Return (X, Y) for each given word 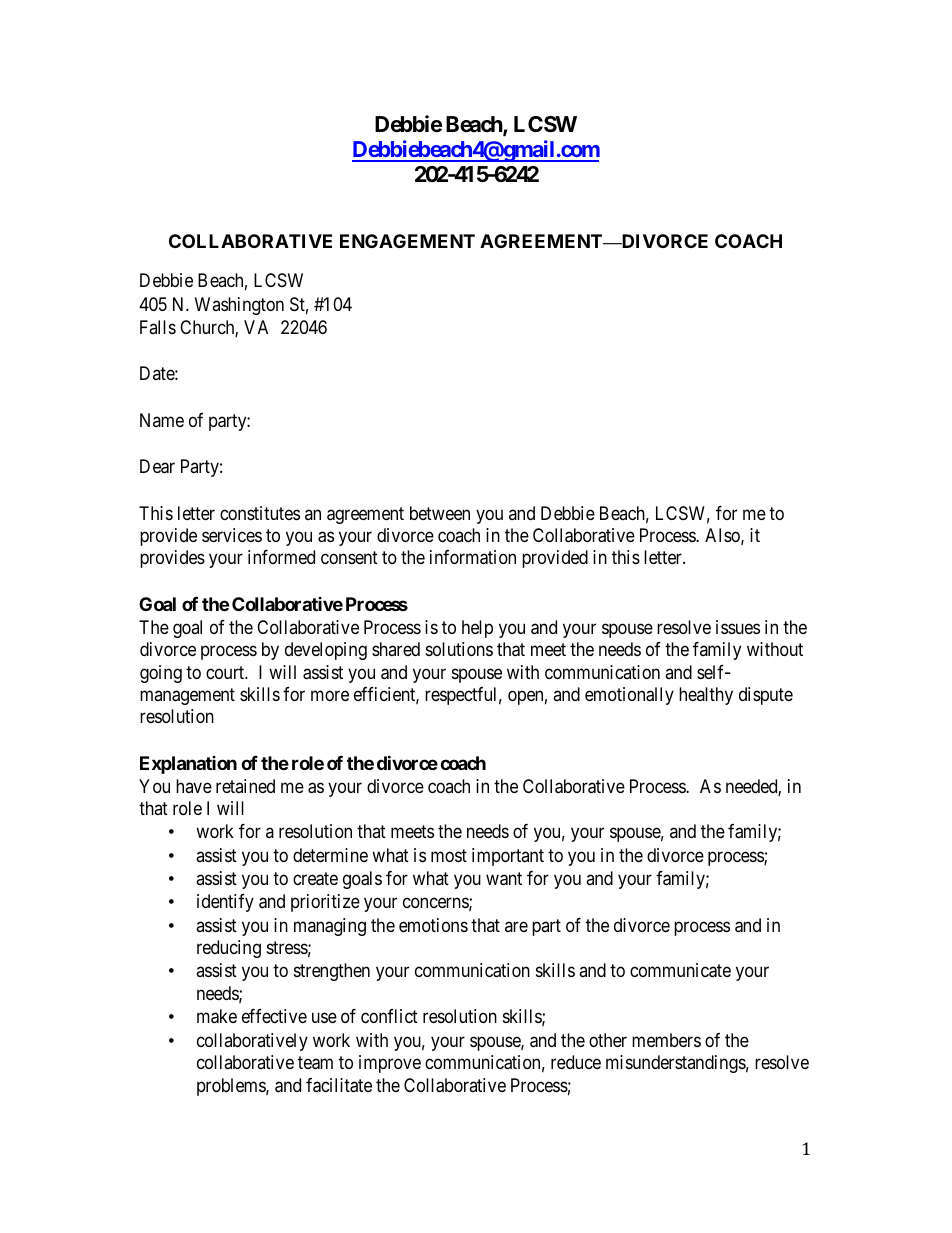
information (473, 557)
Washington (239, 306)
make (217, 1016)
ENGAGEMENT (407, 241)
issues (738, 627)
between (440, 513)
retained (245, 786)
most (449, 855)
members (666, 1040)
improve (390, 1064)
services (232, 535)
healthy (706, 696)
